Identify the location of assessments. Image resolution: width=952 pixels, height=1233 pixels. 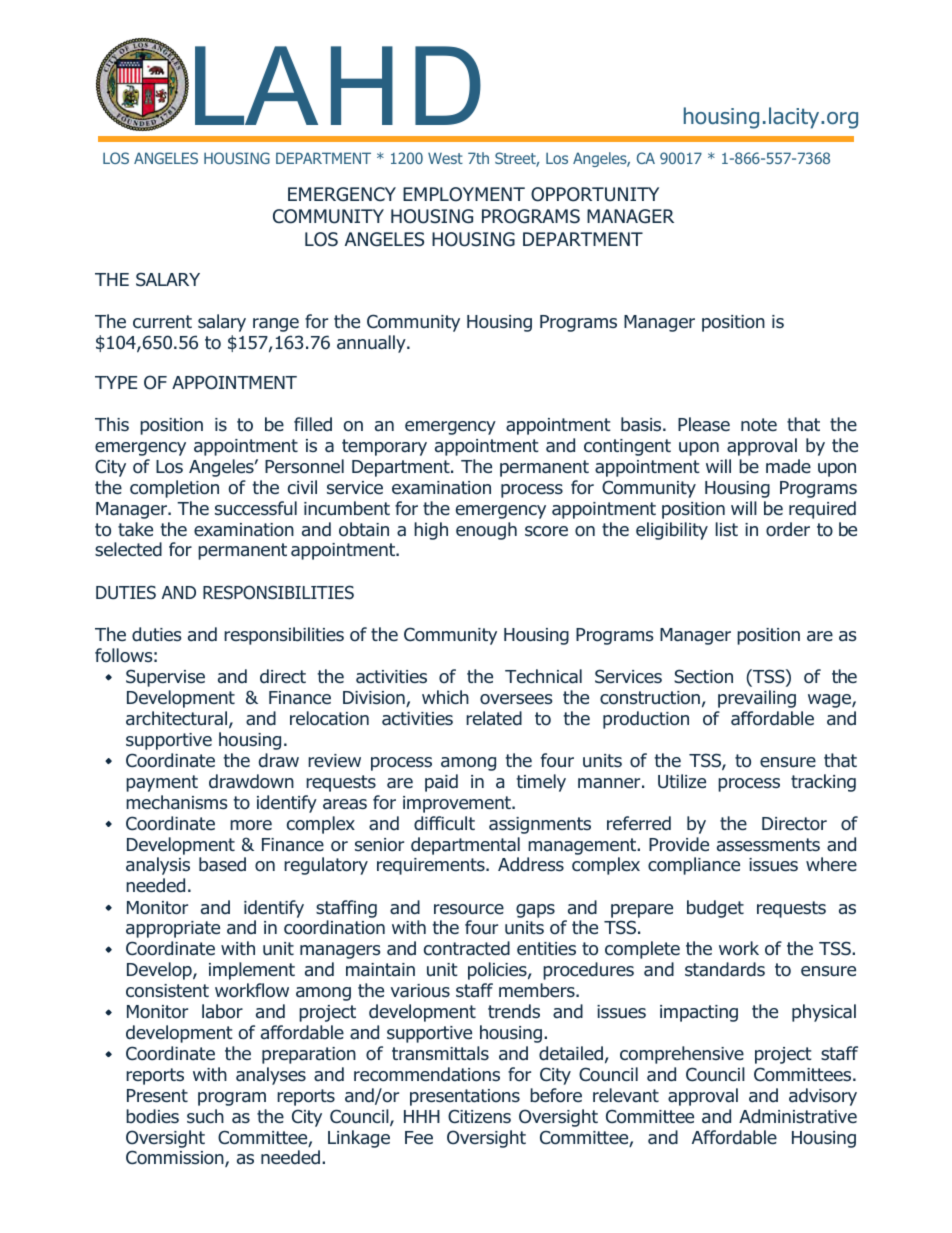
(768, 845).
